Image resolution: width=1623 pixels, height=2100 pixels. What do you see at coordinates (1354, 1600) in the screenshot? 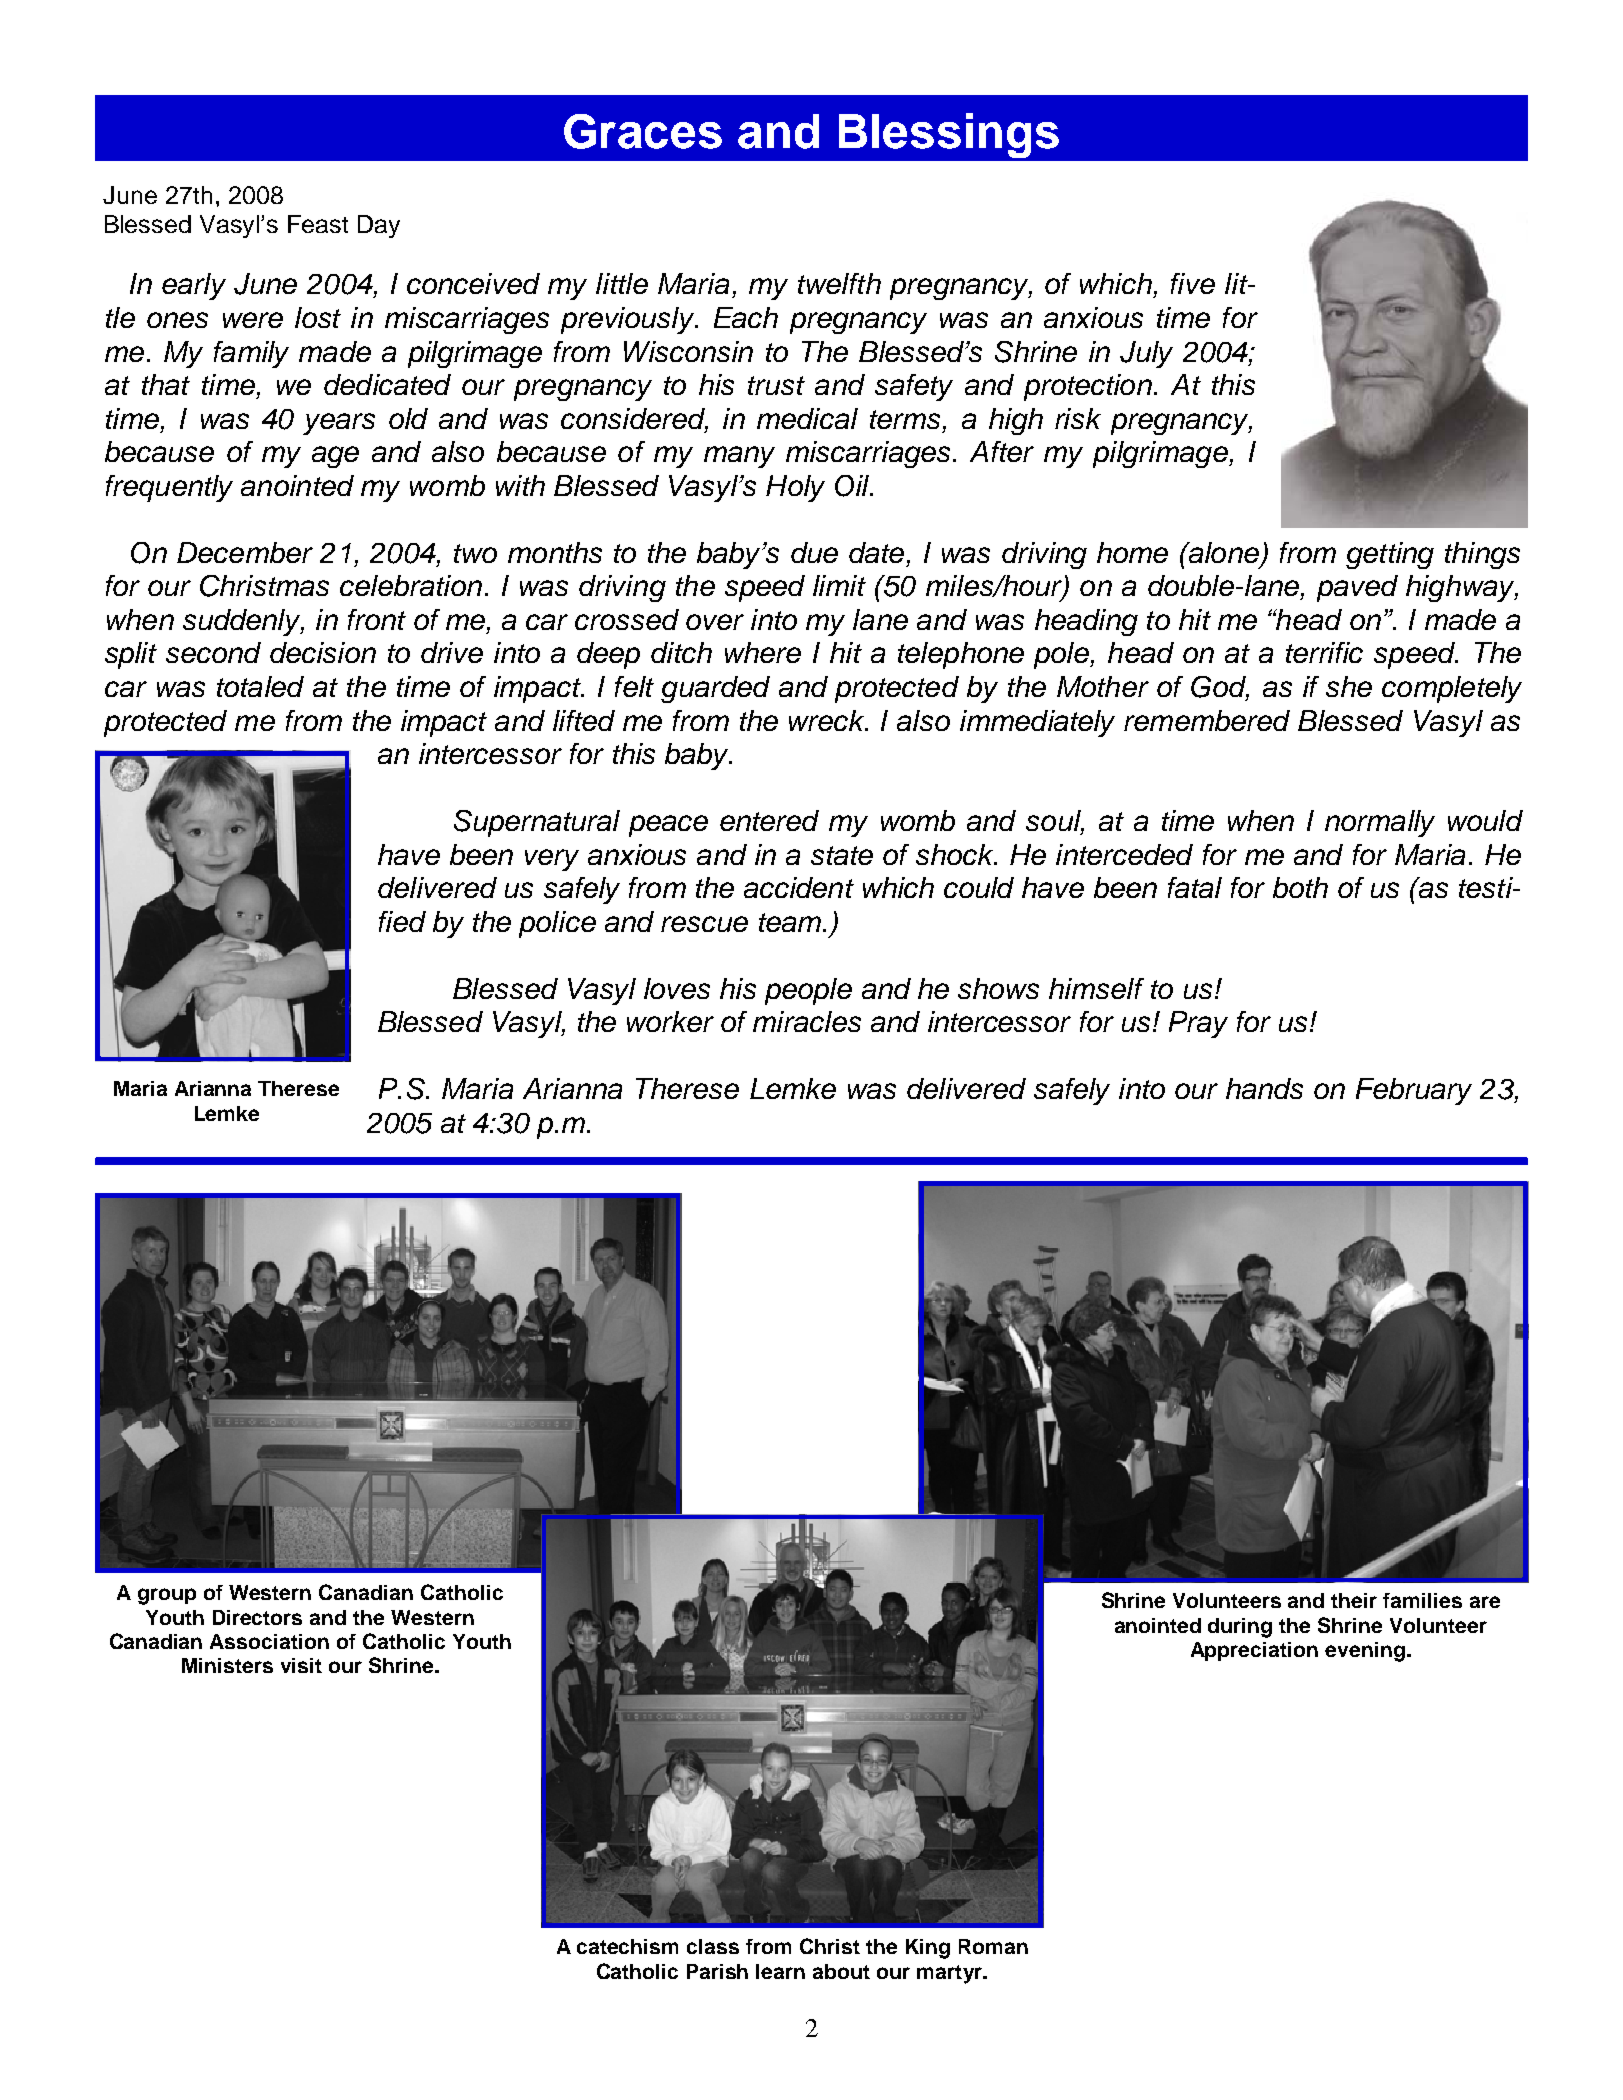
I see `their` at bounding box center [1354, 1600].
